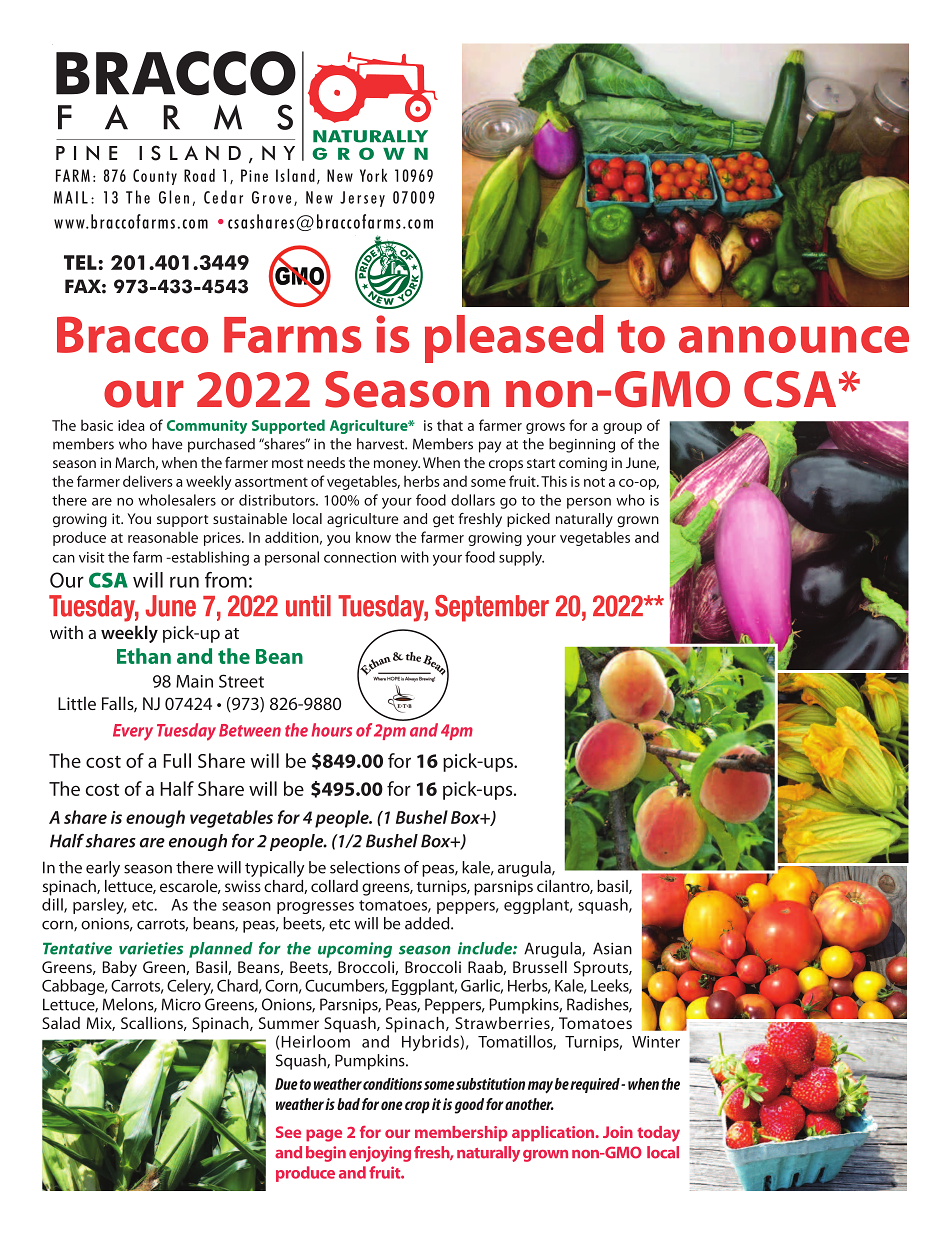 The width and height of the screenshot is (952, 1233). I want to click on Ethan, so click(144, 656).
